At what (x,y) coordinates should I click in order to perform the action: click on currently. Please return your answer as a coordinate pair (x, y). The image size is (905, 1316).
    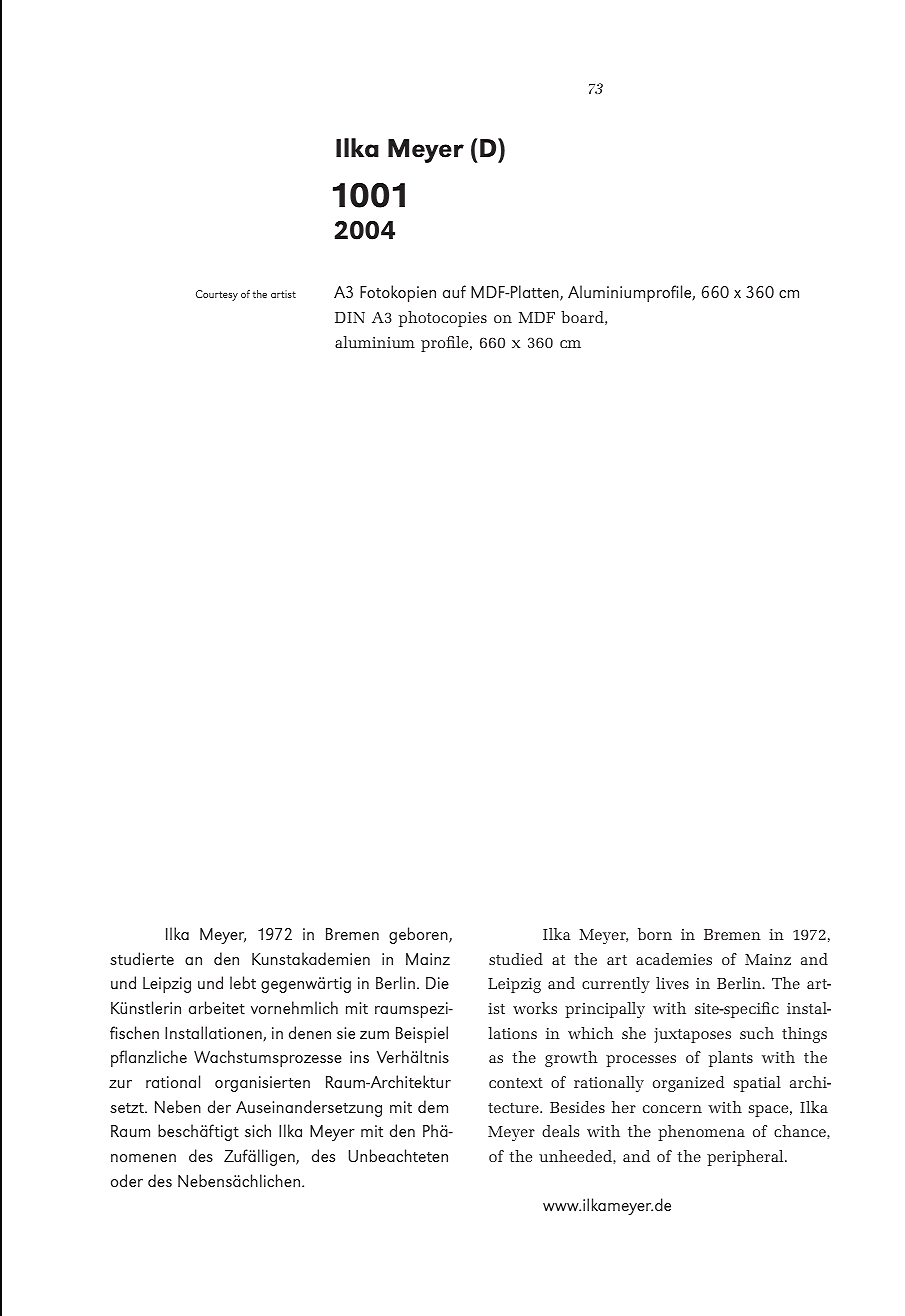
    Looking at the image, I should click on (616, 985).
